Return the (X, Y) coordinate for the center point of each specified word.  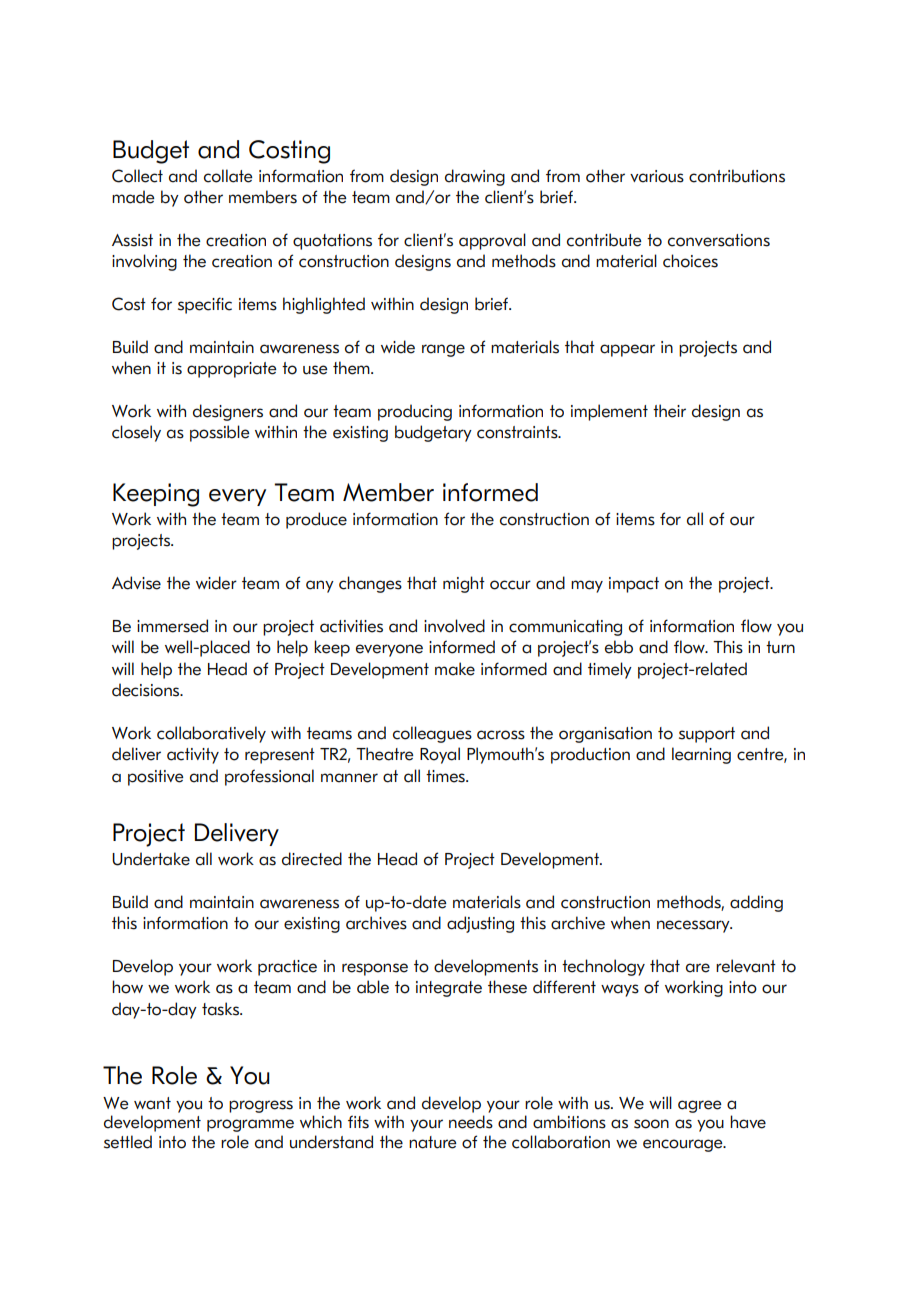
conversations (719, 240)
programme (250, 1125)
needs (471, 1122)
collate (228, 176)
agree (699, 1106)
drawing (475, 177)
